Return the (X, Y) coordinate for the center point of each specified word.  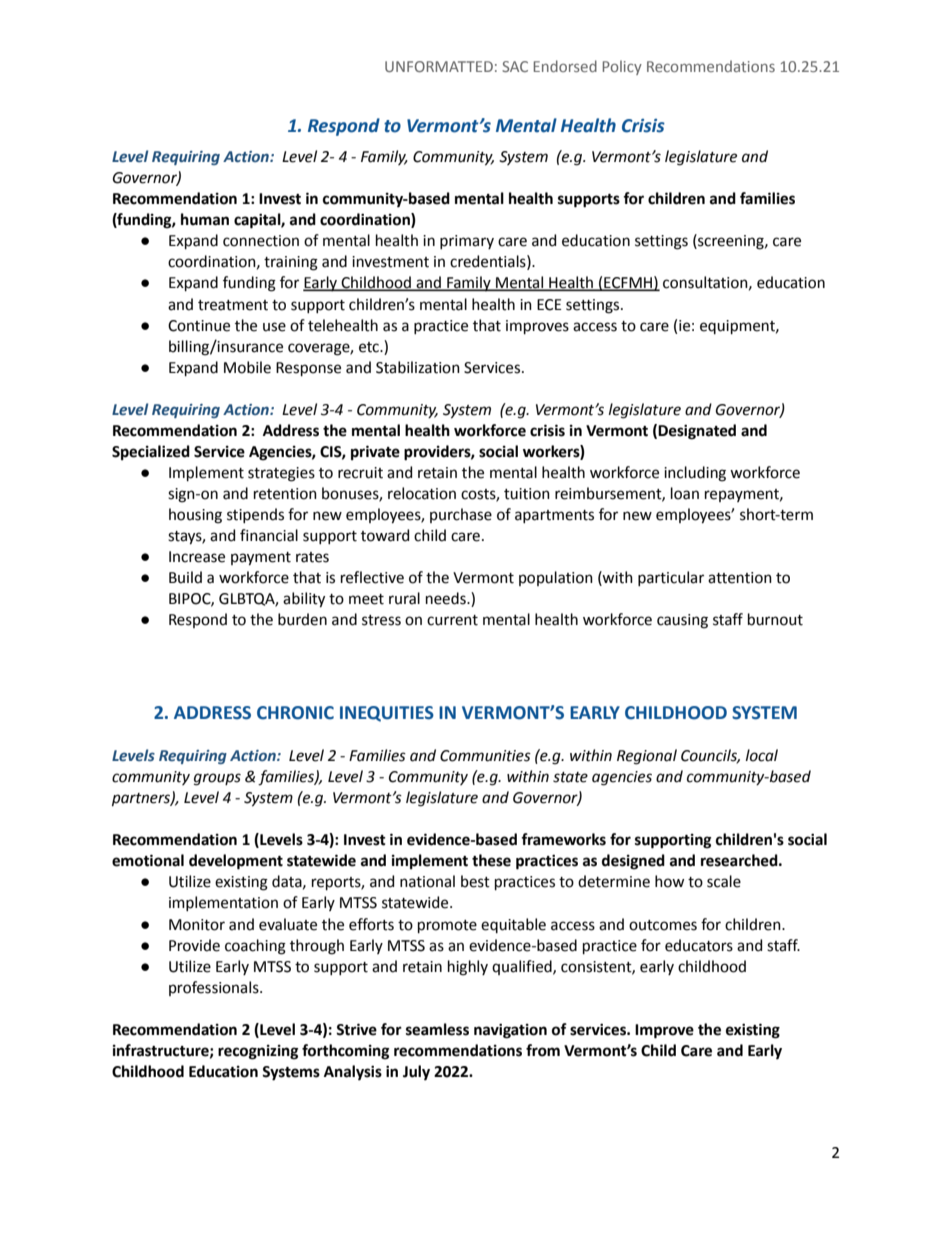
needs (447, 598)
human (205, 219)
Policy (622, 67)
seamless (437, 1029)
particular (671, 578)
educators (699, 945)
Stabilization (418, 367)
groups (217, 779)
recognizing (258, 1052)
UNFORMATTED (439, 66)
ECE (549, 305)
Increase (197, 557)
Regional (647, 757)
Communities (485, 756)
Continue (199, 326)
